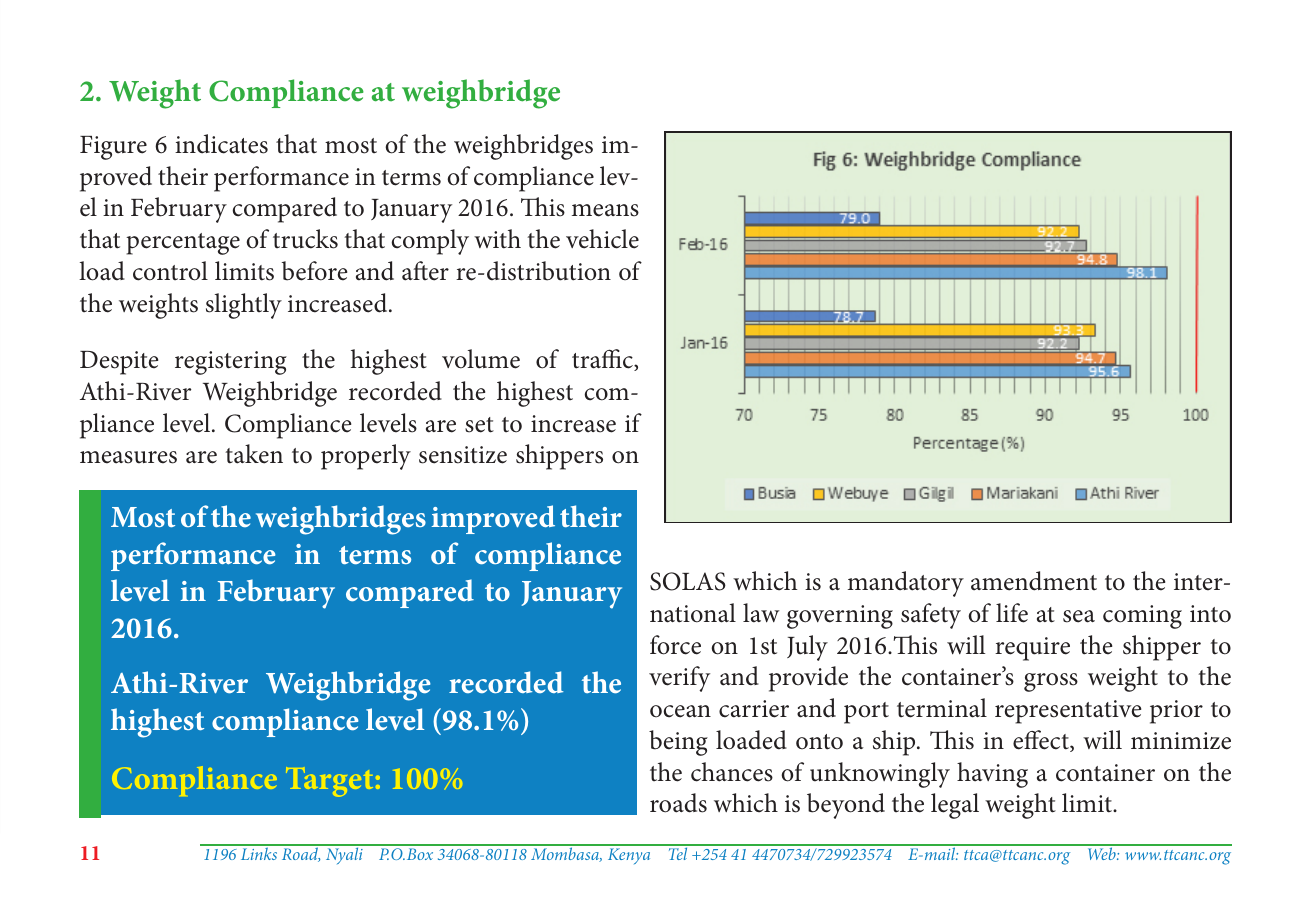 The width and height of the screenshot is (1311, 924). I want to click on Kenya, so click(629, 856).
